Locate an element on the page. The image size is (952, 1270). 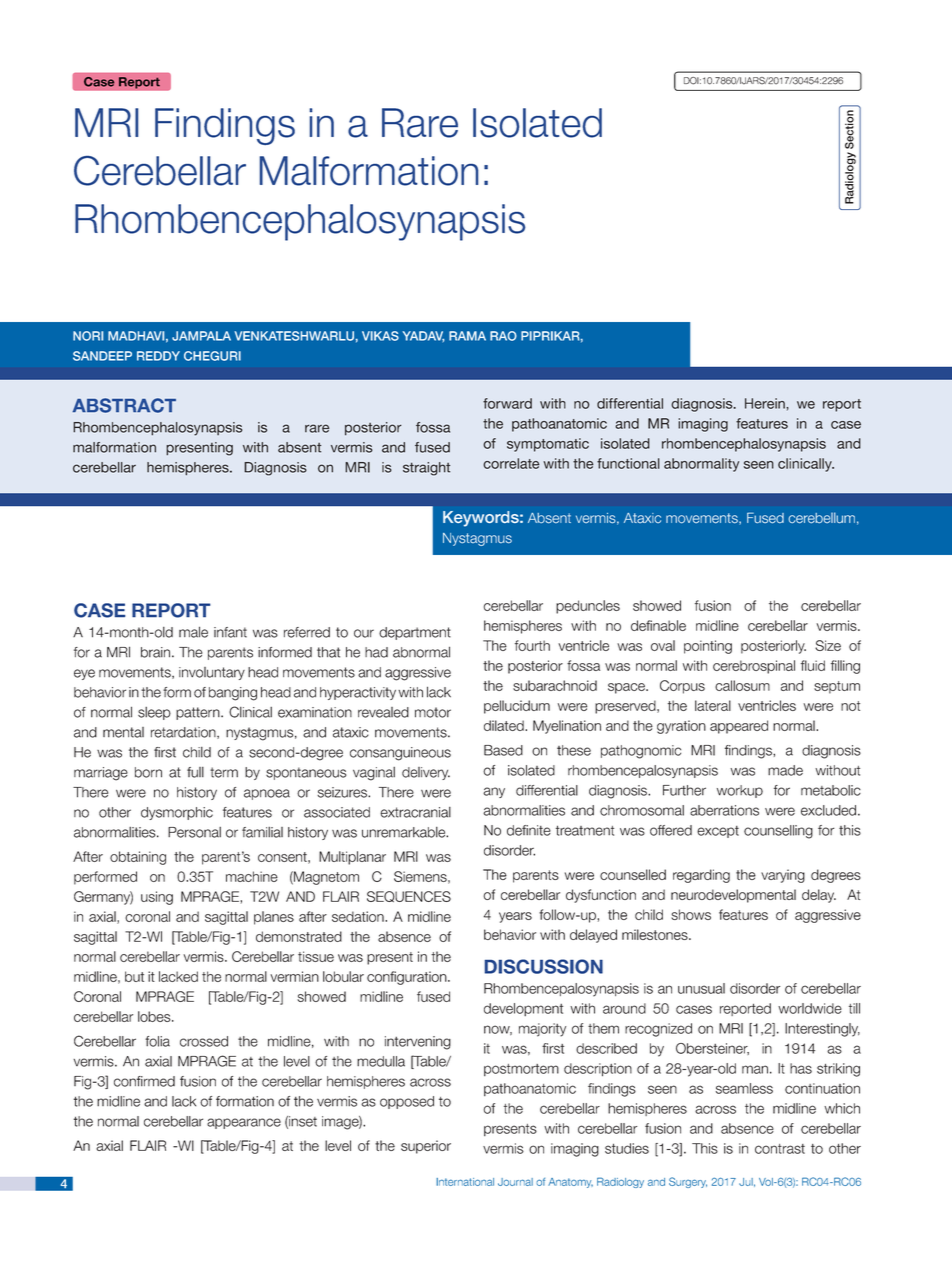
unusual is located at coordinates (701, 988).
